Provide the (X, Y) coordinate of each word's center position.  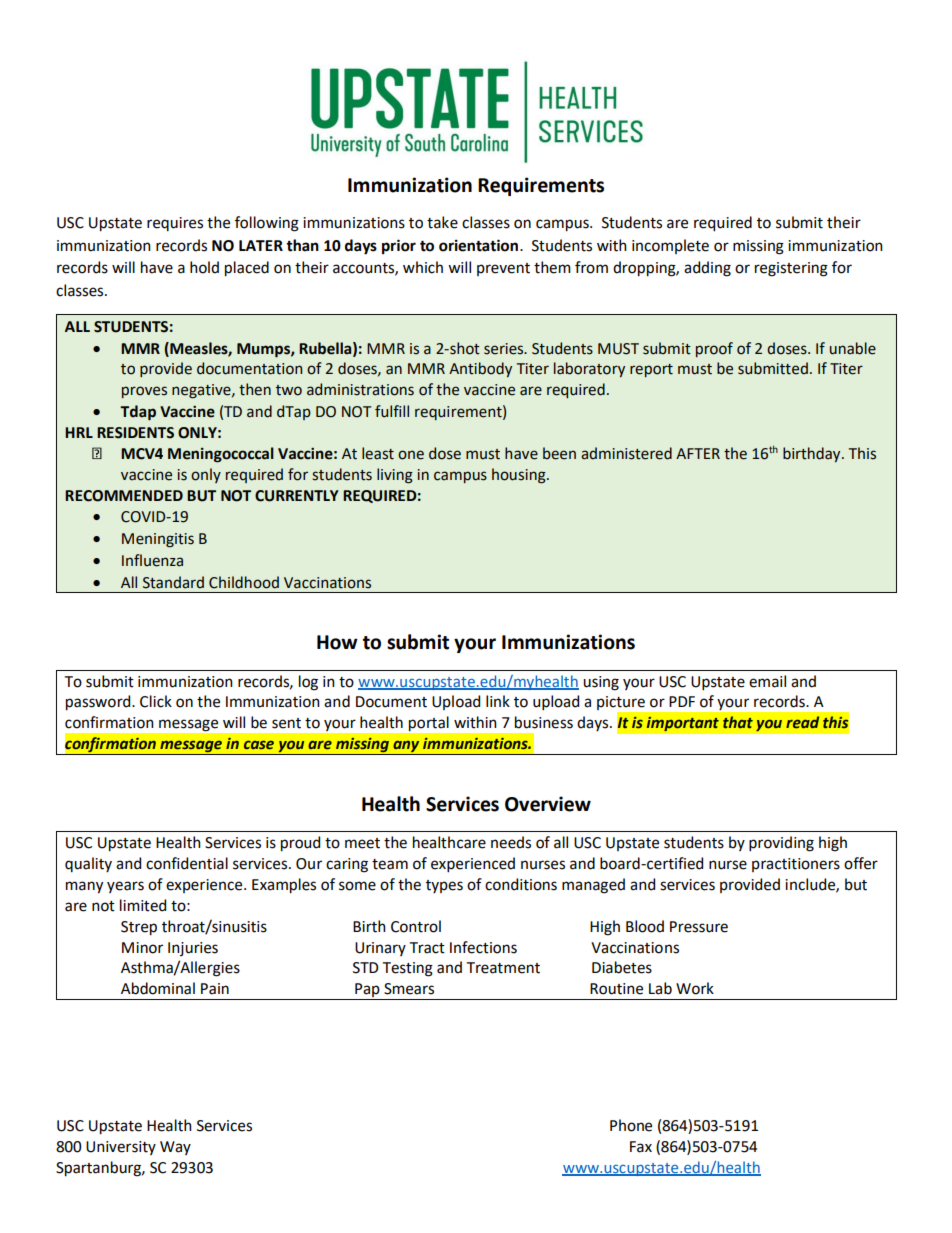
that (738, 722)
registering (791, 269)
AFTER (698, 453)
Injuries (193, 949)
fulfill (392, 411)
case (259, 745)
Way (175, 1148)
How (337, 642)
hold (204, 267)
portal (429, 723)
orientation (480, 245)
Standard (173, 582)
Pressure (699, 927)
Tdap (138, 413)
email (767, 681)
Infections (483, 947)
